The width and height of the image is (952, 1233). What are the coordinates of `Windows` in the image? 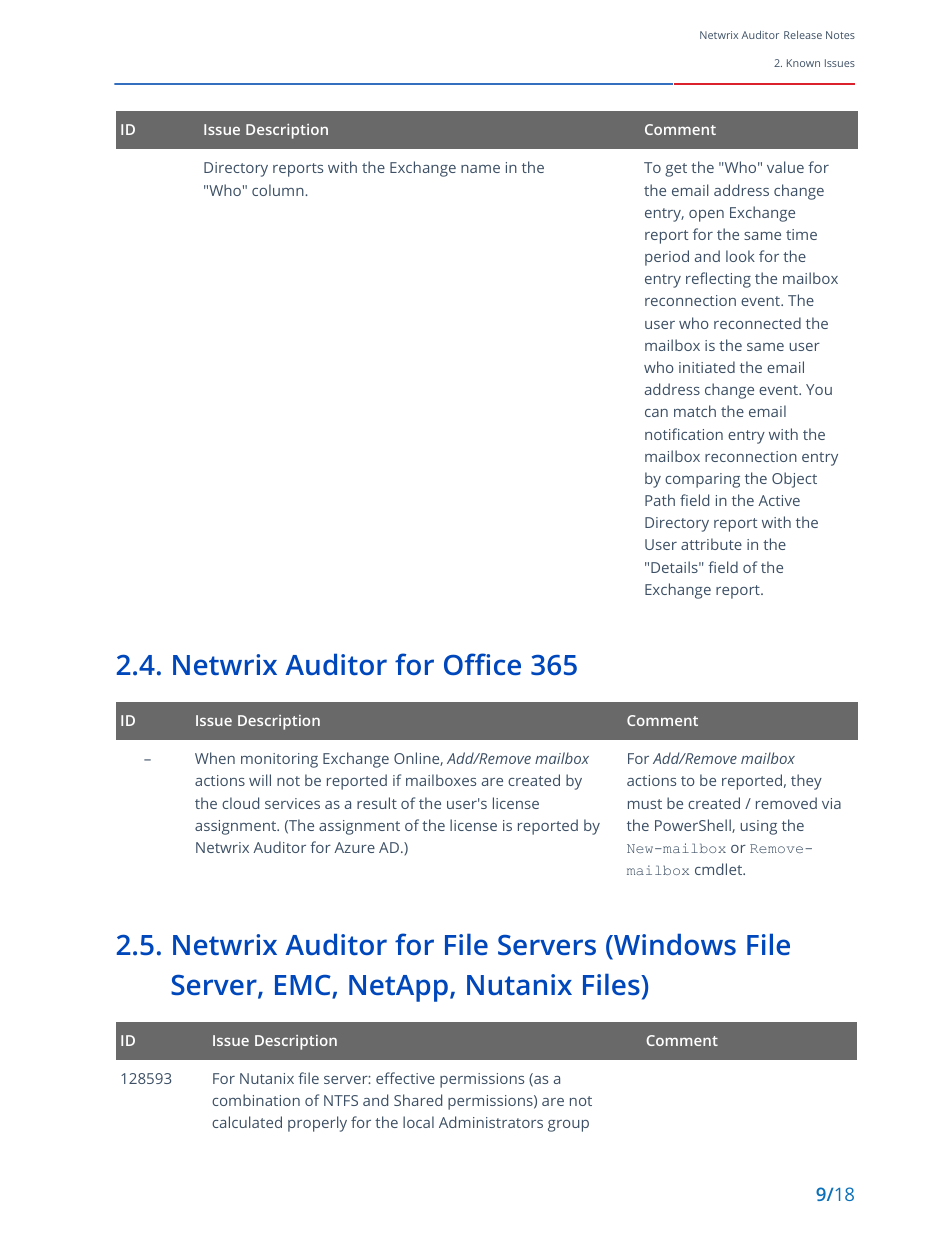 It's located at (674, 946).
